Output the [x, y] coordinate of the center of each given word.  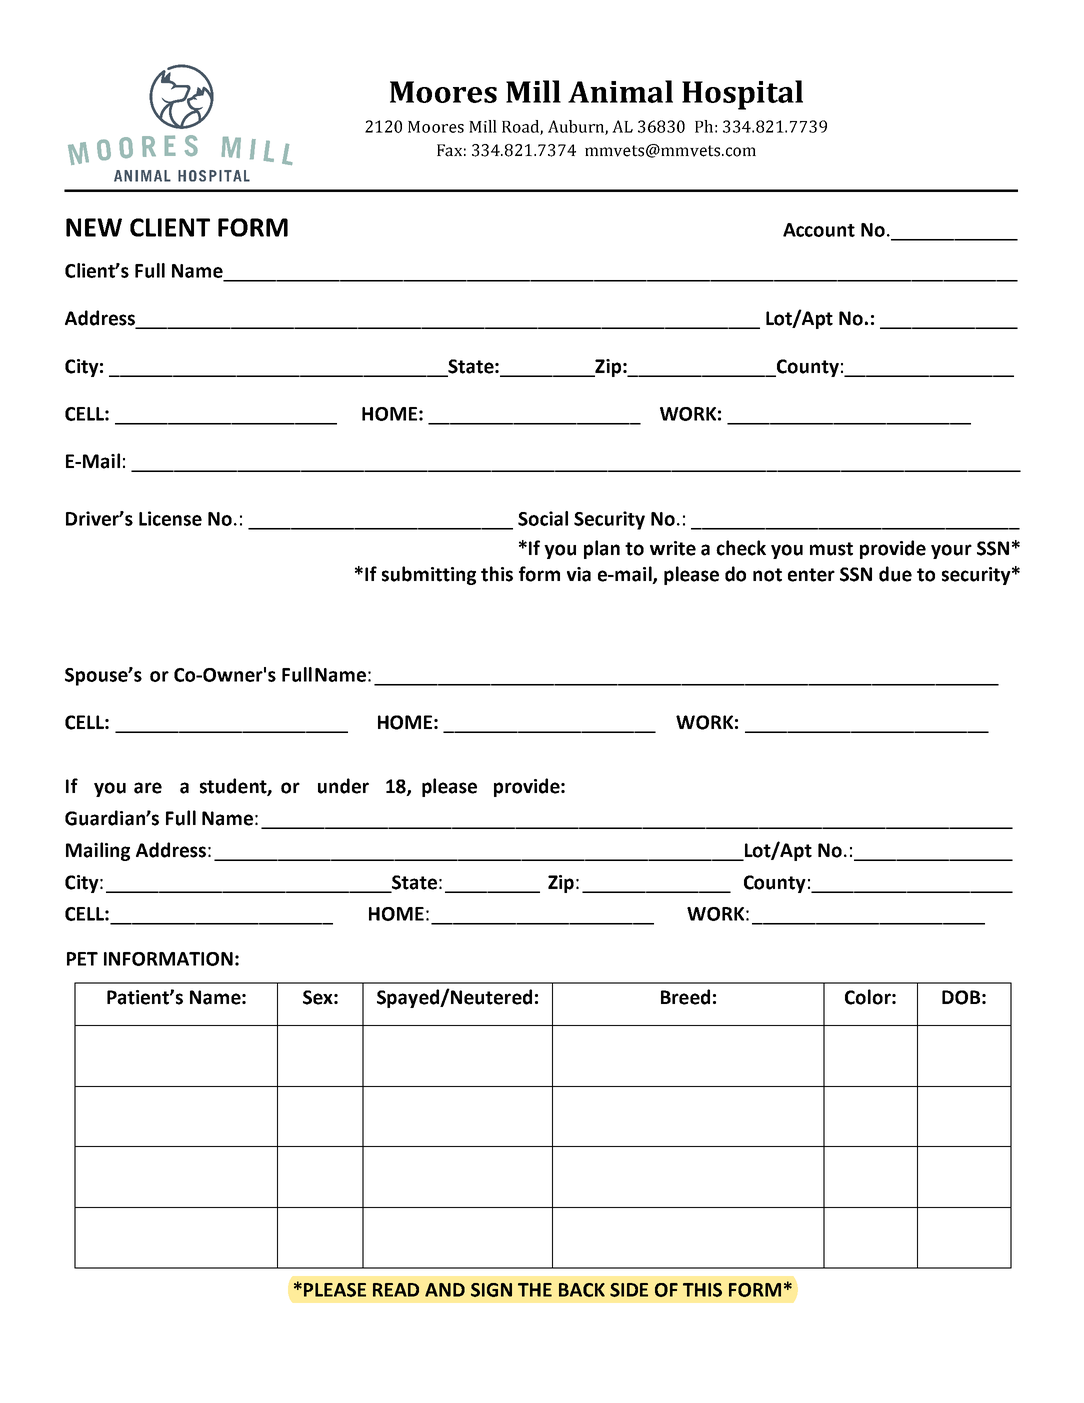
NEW [94, 227]
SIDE [629, 1290]
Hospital [742, 95]
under [343, 786]
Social [543, 518]
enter [811, 575]
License [170, 518]
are [148, 788]
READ [396, 1290]
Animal [620, 91]
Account [819, 230]
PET [82, 959]
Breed [685, 997]
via [579, 574]
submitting [429, 575]
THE [535, 1290]
